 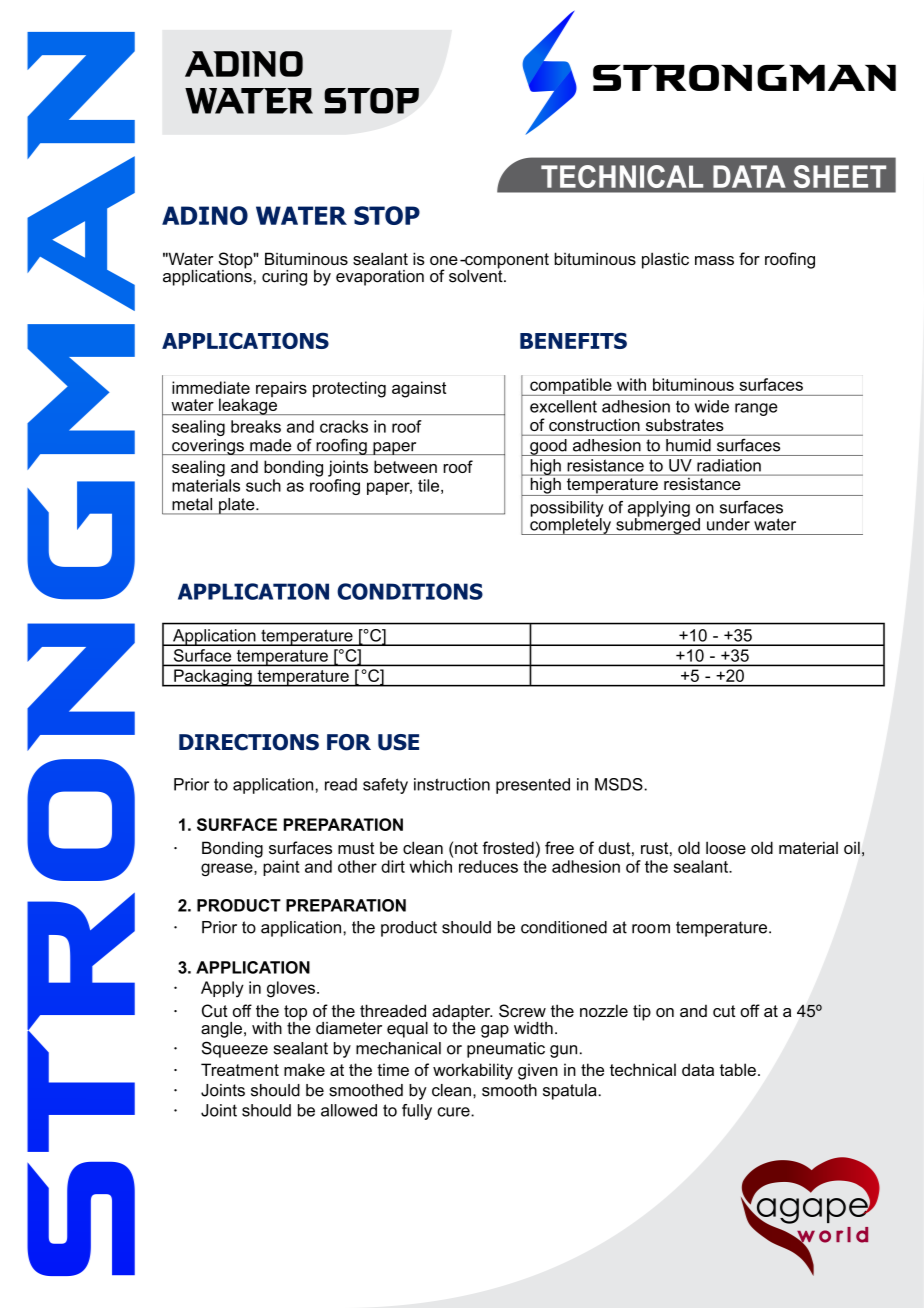 I want to click on loose, so click(x=726, y=847).
